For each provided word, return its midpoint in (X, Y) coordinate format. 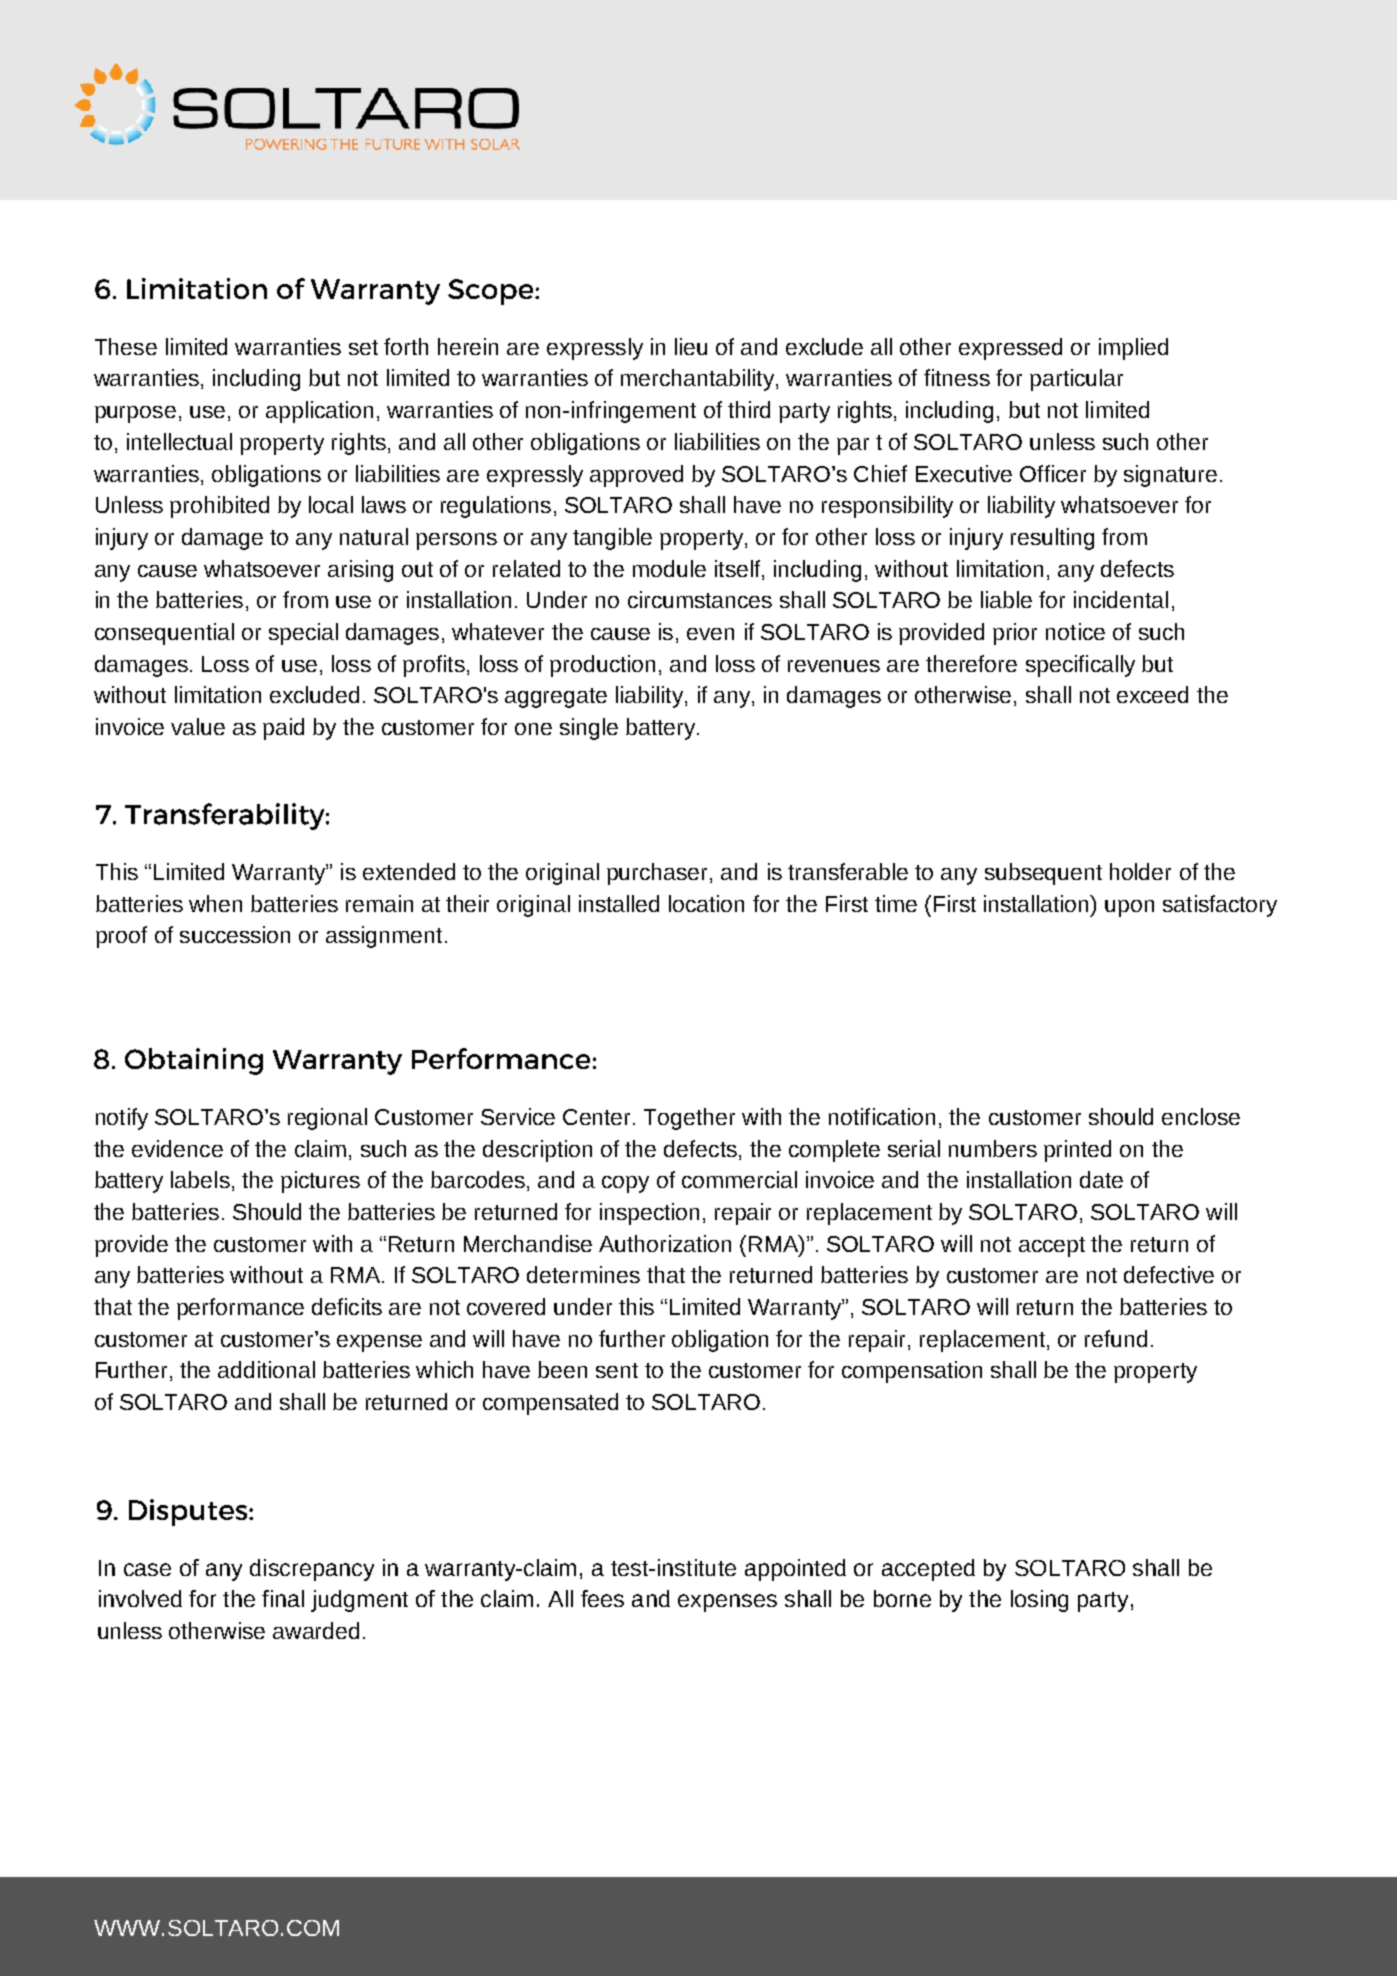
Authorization (665, 1243)
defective (1169, 1274)
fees (602, 1598)
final (283, 1598)
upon (1129, 908)
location (706, 903)
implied (1133, 349)
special (303, 634)
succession (235, 934)
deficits (347, 1306)
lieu (691, 346)
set (363, 347)
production (602, 666)
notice (1075, 631)
